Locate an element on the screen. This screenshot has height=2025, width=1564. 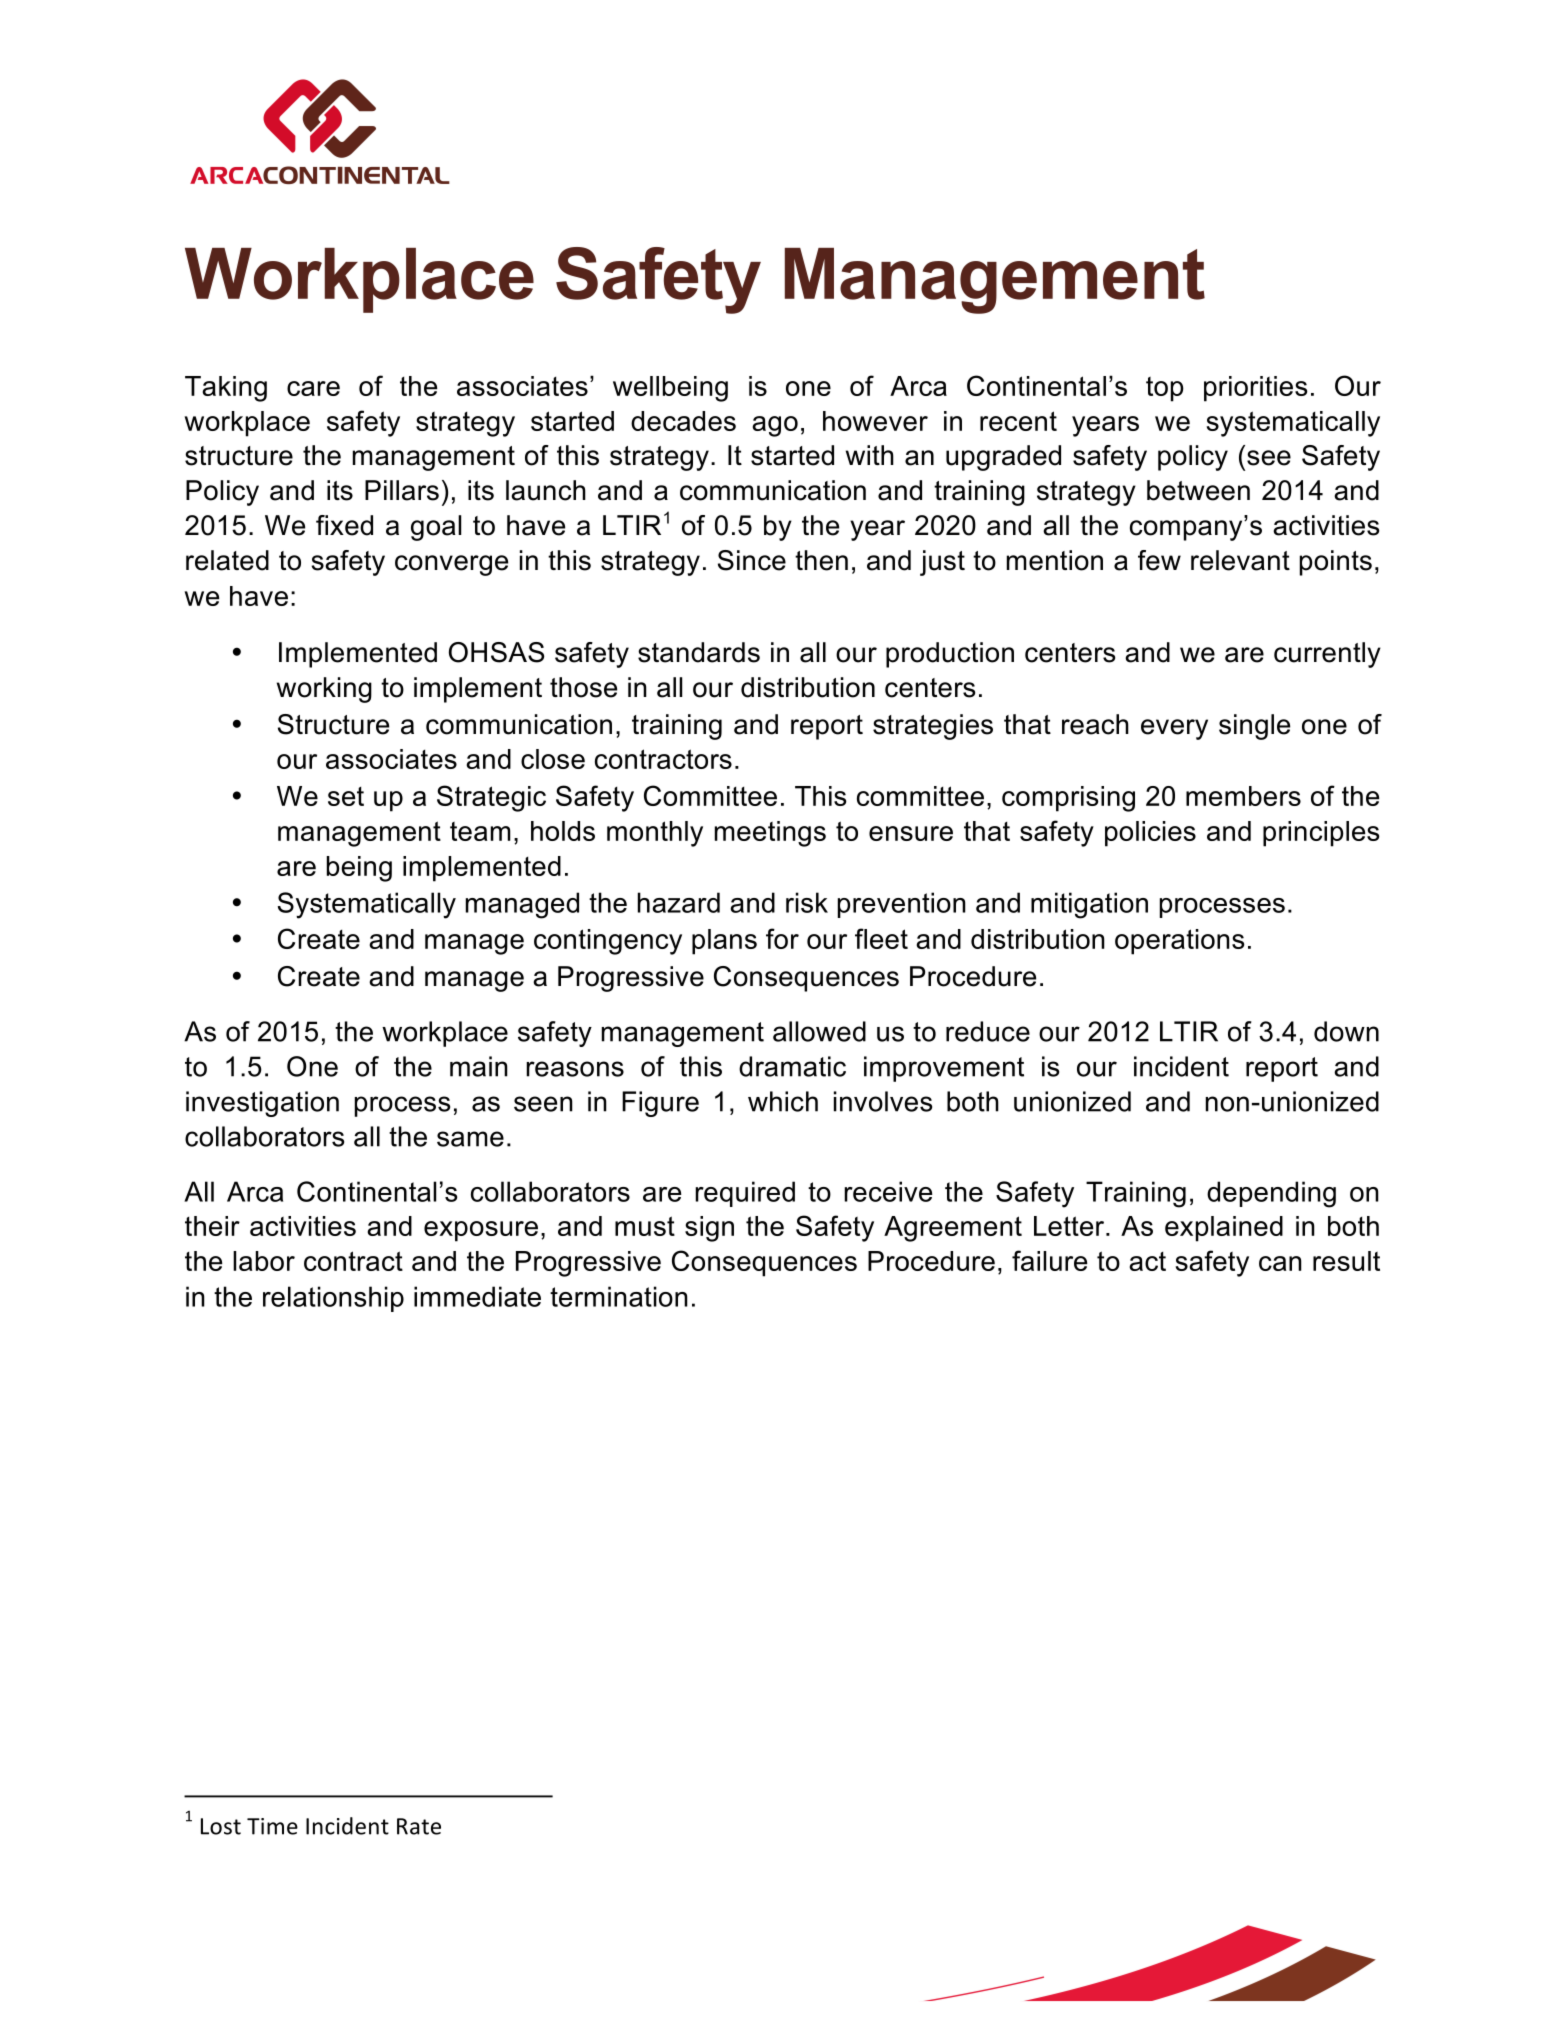
members is located at coordinates (1243, 796).
